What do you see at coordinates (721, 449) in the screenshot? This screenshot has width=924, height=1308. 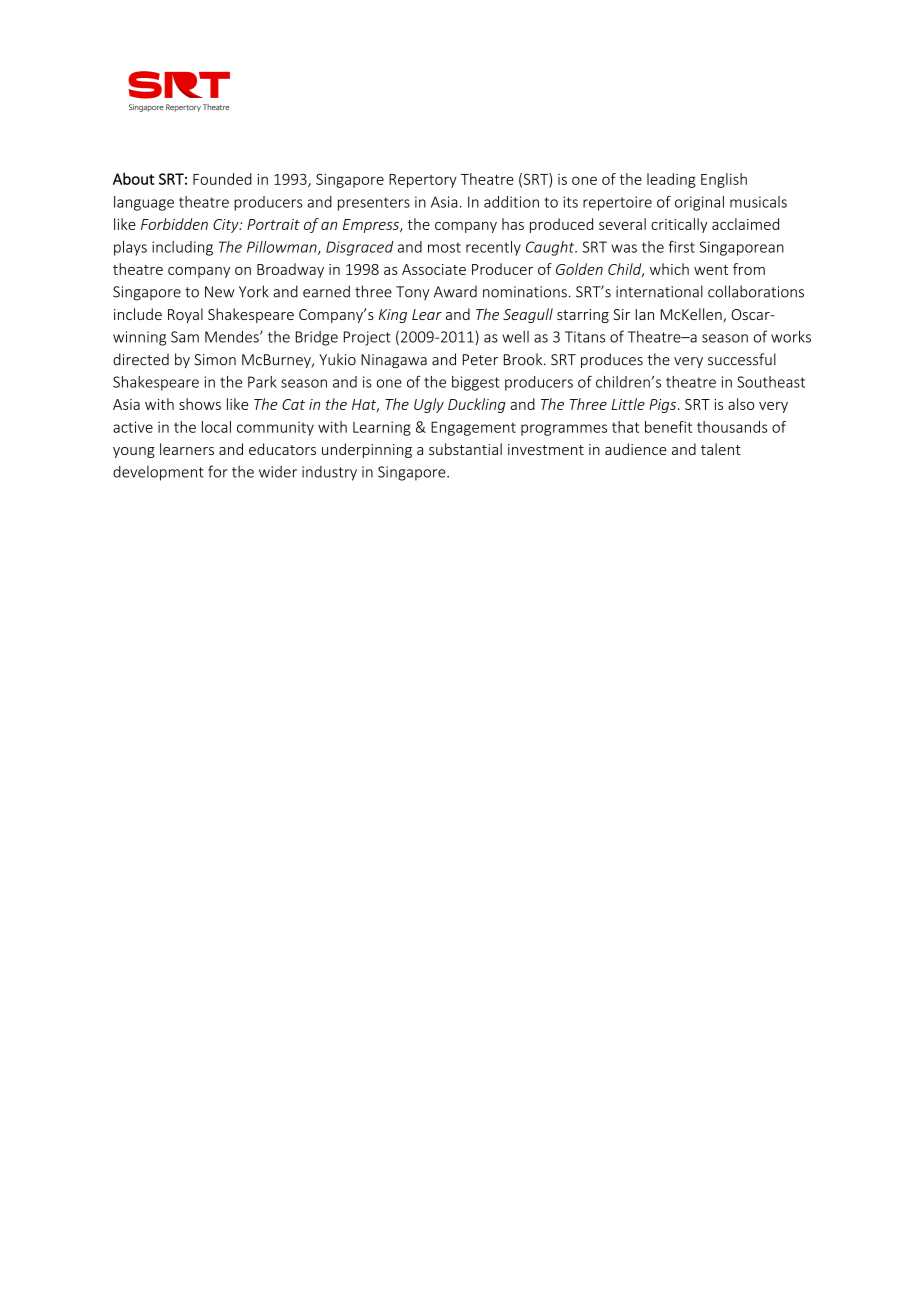 I see `talent` at bounding box center [721, 449].
